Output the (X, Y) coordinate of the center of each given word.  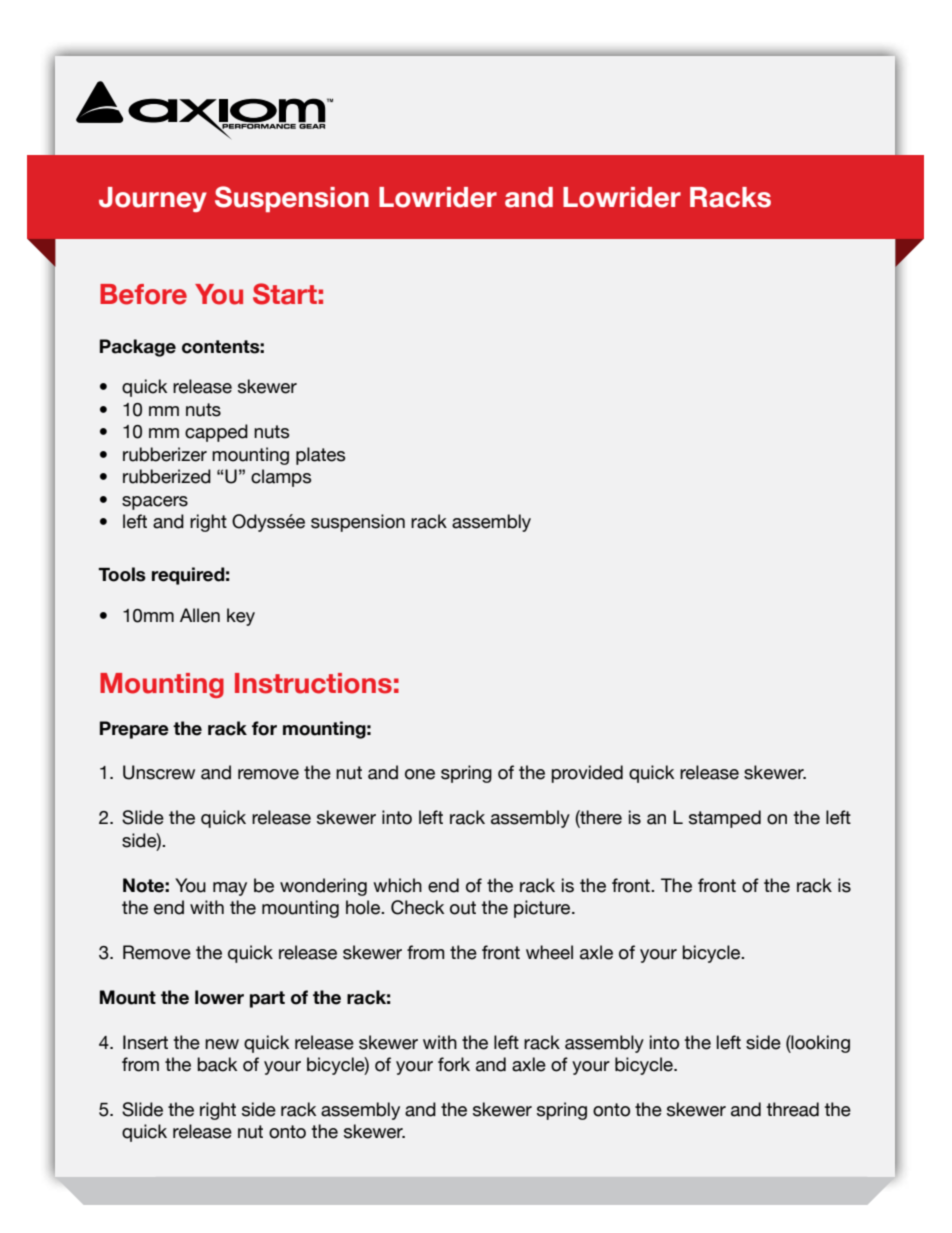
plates (320, 456)
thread (792, 1109)
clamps (281, 478)
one (420, 774)
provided (587, 774)
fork (454, 1064)
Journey (153, 199)
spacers (155, 503)
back (217, 1064)
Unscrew (159, 772)
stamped (725, 819)
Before (143, 294)
